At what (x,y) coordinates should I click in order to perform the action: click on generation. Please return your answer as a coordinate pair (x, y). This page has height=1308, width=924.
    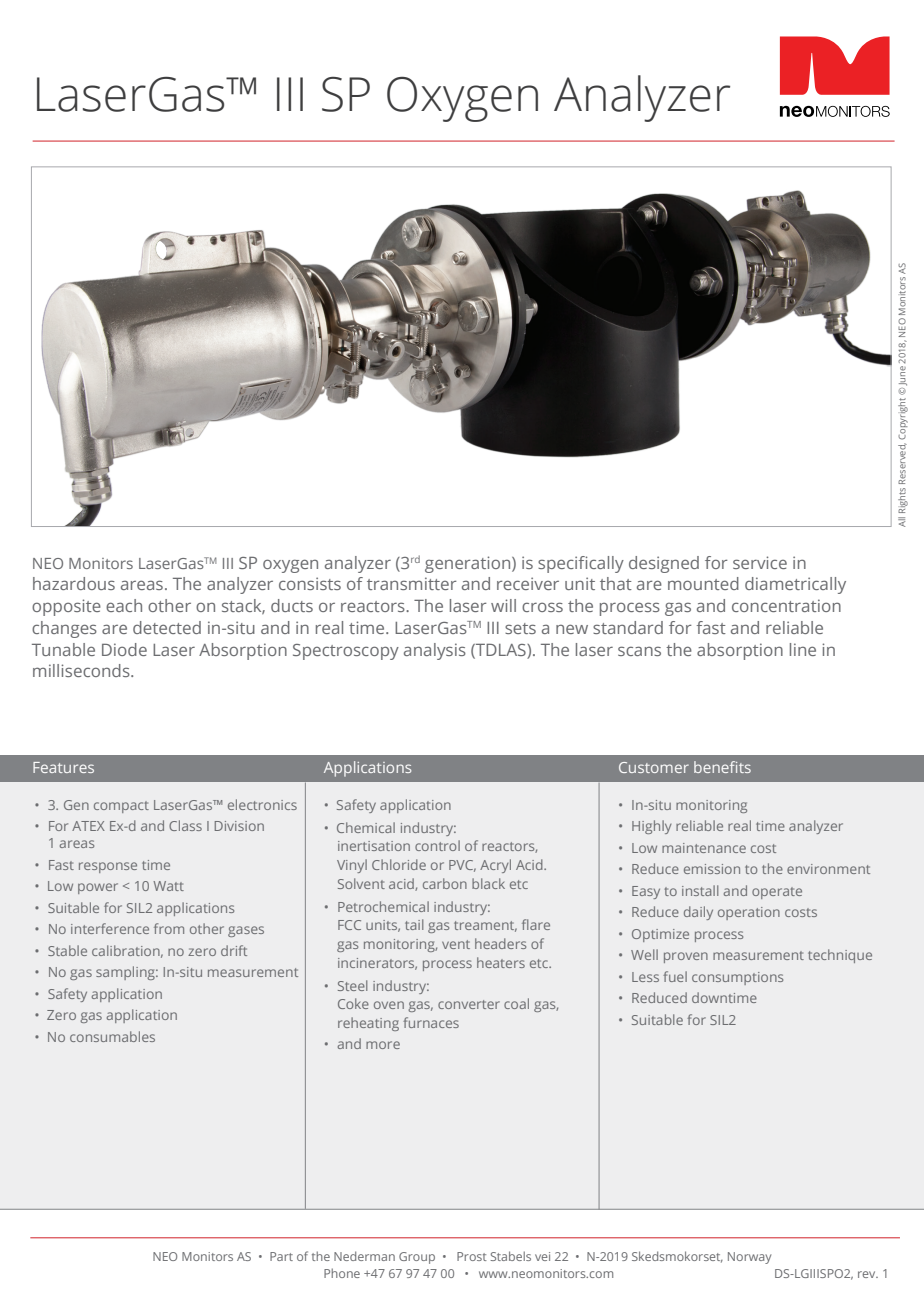
    Looking at the image, I should click on (469, 564).
